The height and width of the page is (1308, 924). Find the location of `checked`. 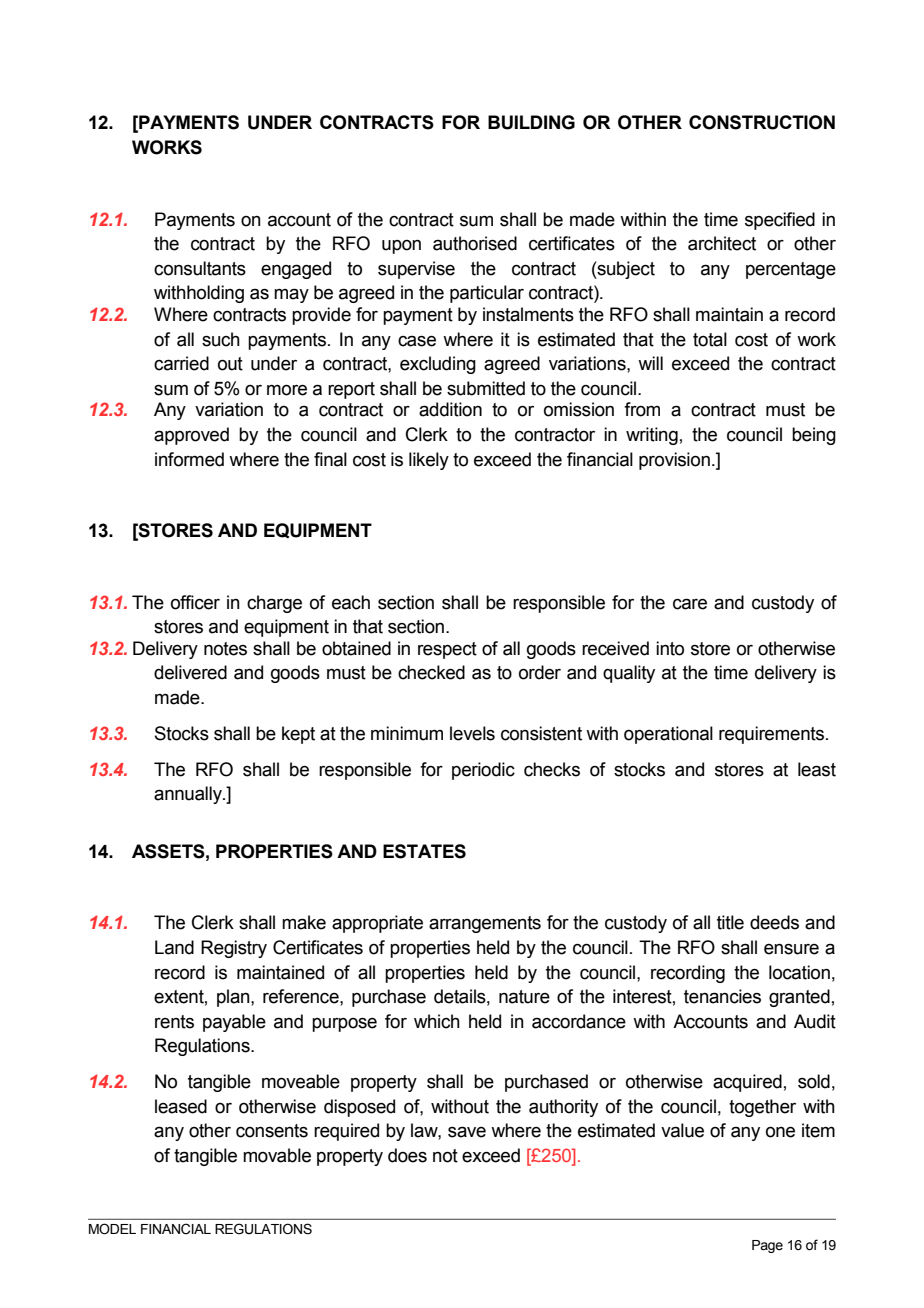

checked is located at coordinates (431, 672).
